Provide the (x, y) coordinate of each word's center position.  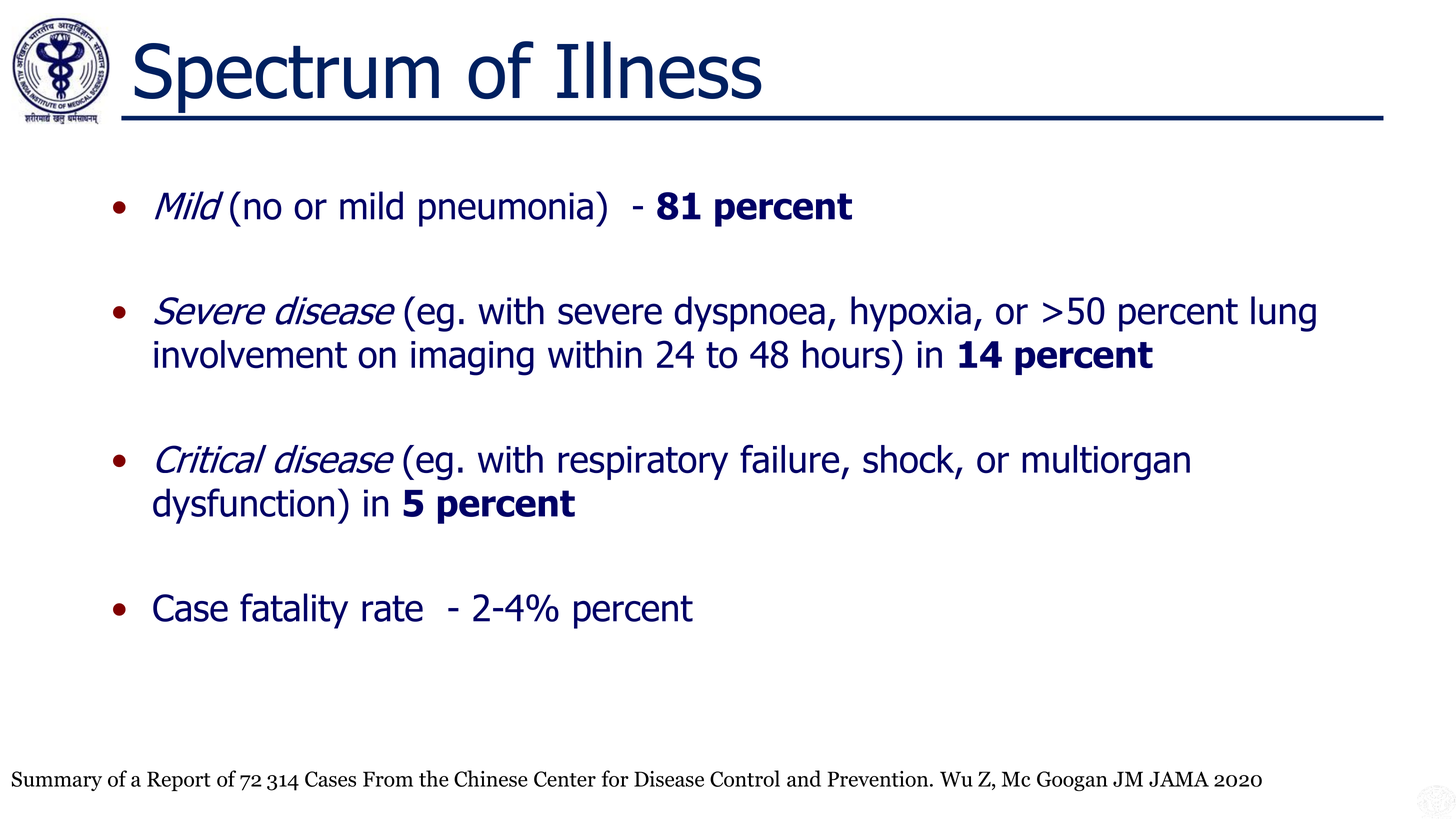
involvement (250, 354)
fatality (294, 611)
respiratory (643, 463)
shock (910, 460)
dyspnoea (749, 314)
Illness (659, 70)
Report (179, 781)
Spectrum (287, 78)
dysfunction (243, 506)
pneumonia (506, 209)
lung (1283, 314)
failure (789, 458)
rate (392, 608)
